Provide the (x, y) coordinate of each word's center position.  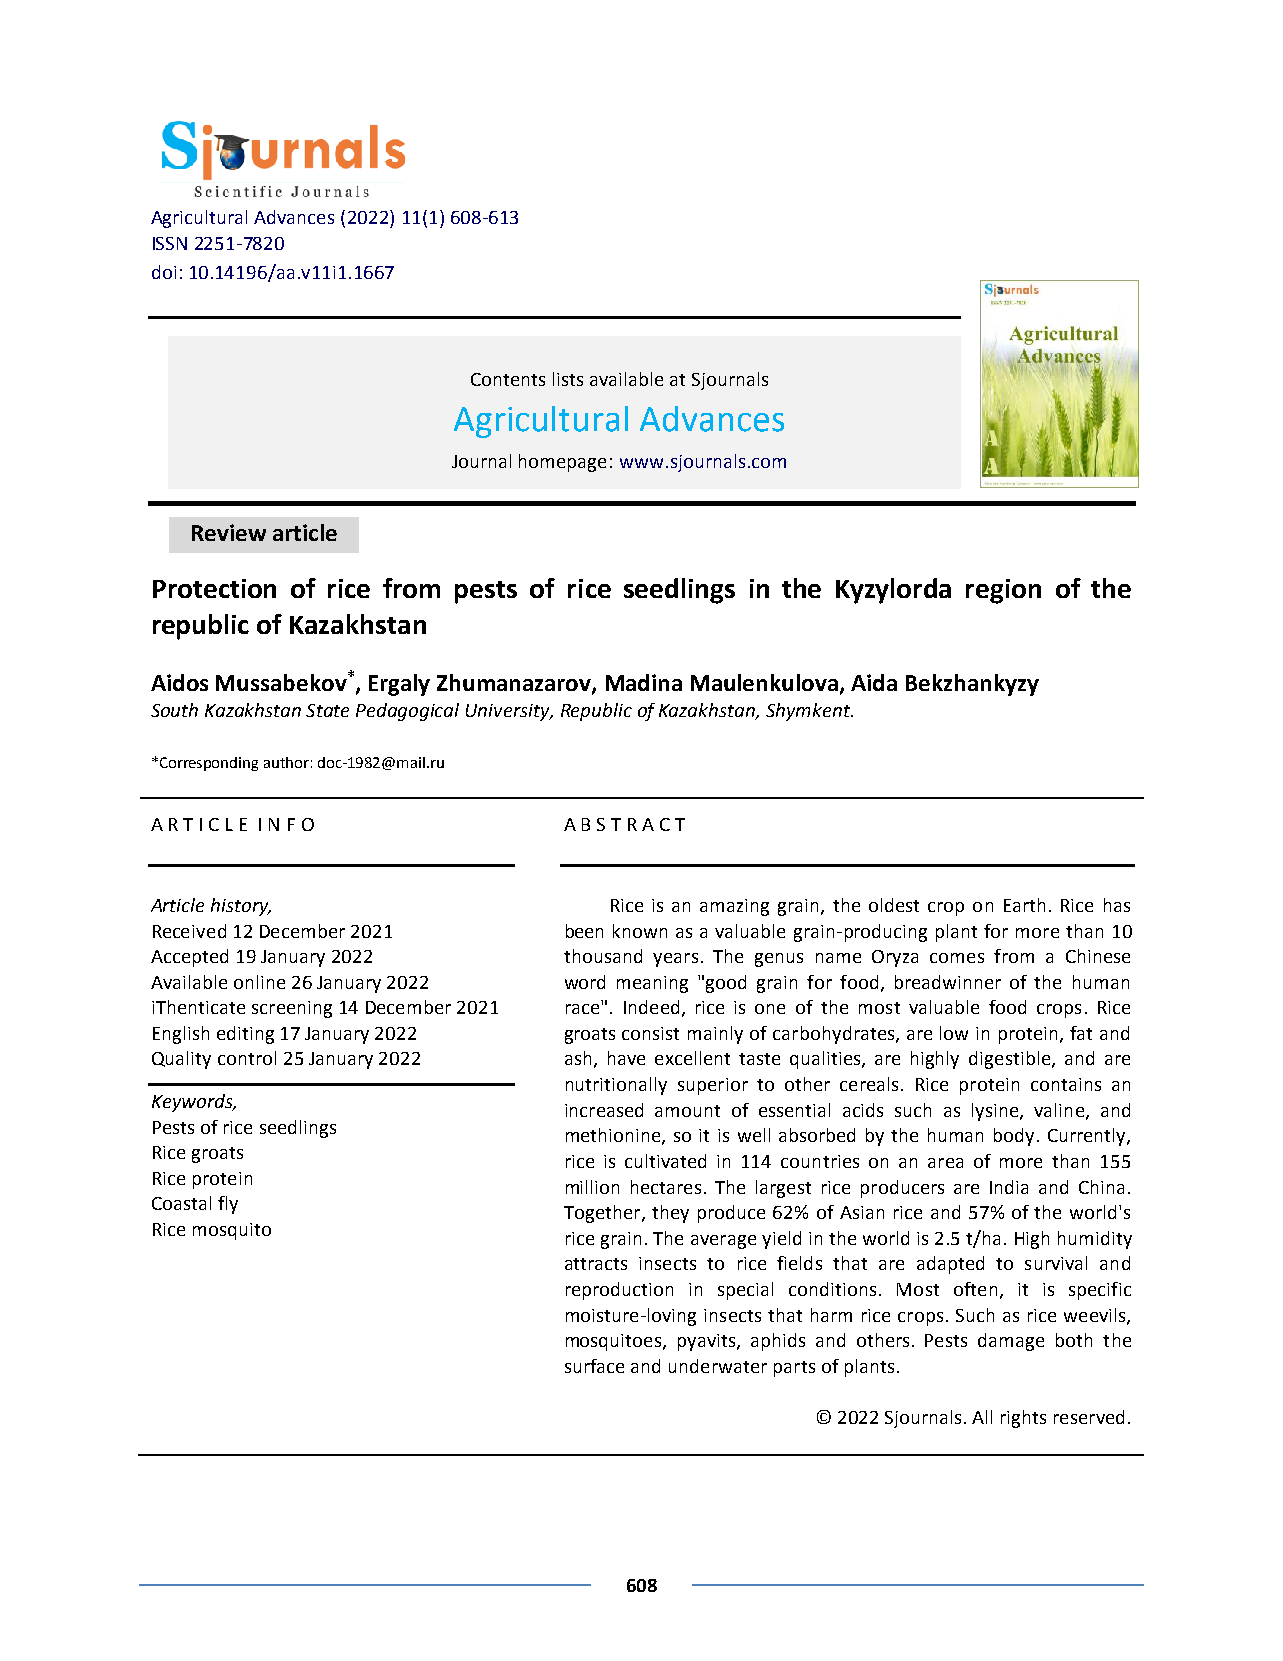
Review (229, 532)
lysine (996, 1112)
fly (228, 1205)
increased (604, 1110)
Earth (1024, 905)
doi (164, 272)
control (247, 1058)
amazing (734, 907)
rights (1023, 1419)
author (286, 762)
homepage (562, 463)
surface (594, 1366)
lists (568, 379)
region (1003, 591)
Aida (874, 682)
